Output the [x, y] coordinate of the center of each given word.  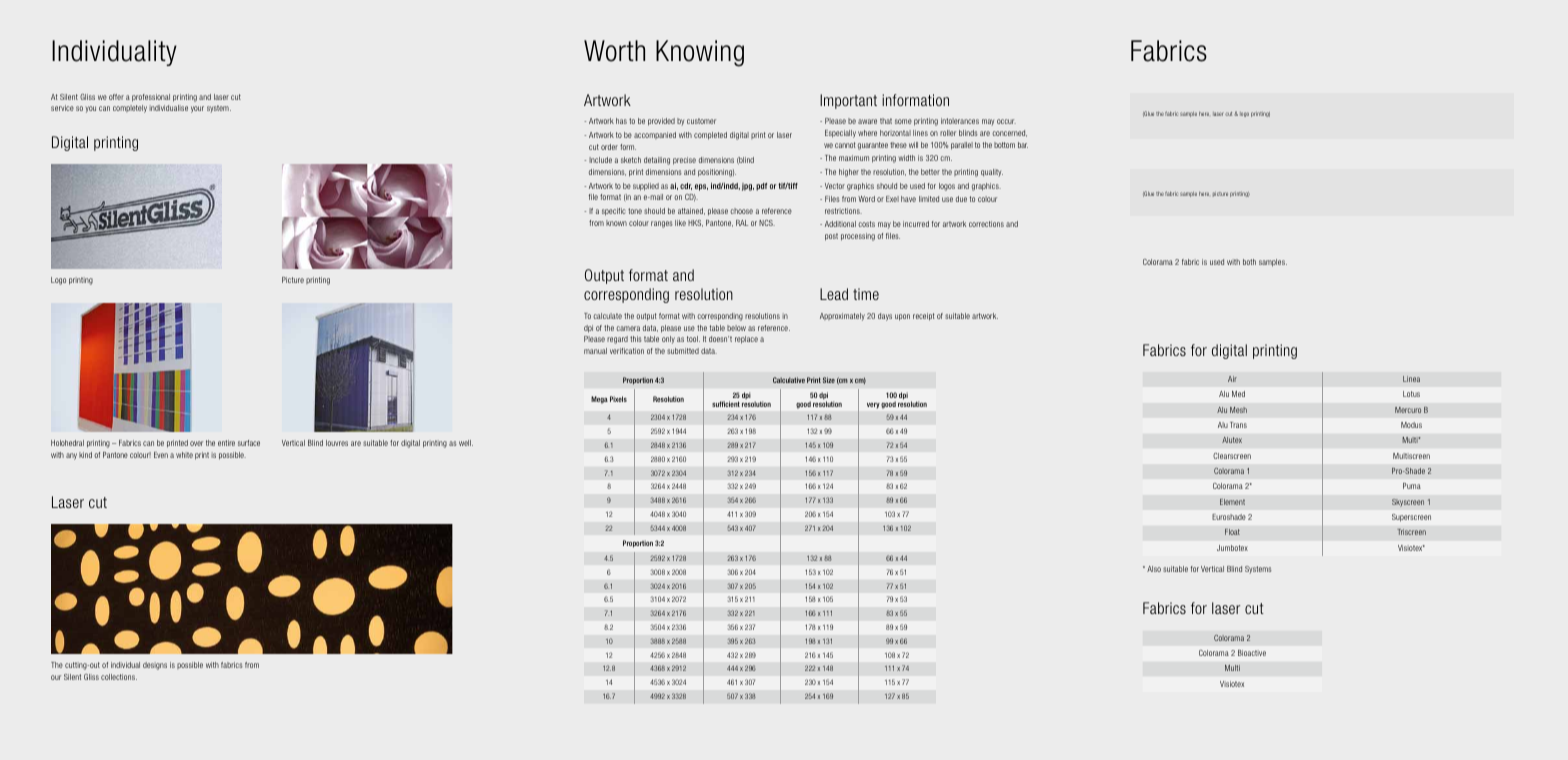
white [184, 455]
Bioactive [1252, 653]
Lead [834, 294]
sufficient [726, 404]
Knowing [700, 53]
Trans [1238, 425]
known [616, 223]
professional [151, 98]
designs [155, 666]
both [1249, 262]
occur [1006, 121]
